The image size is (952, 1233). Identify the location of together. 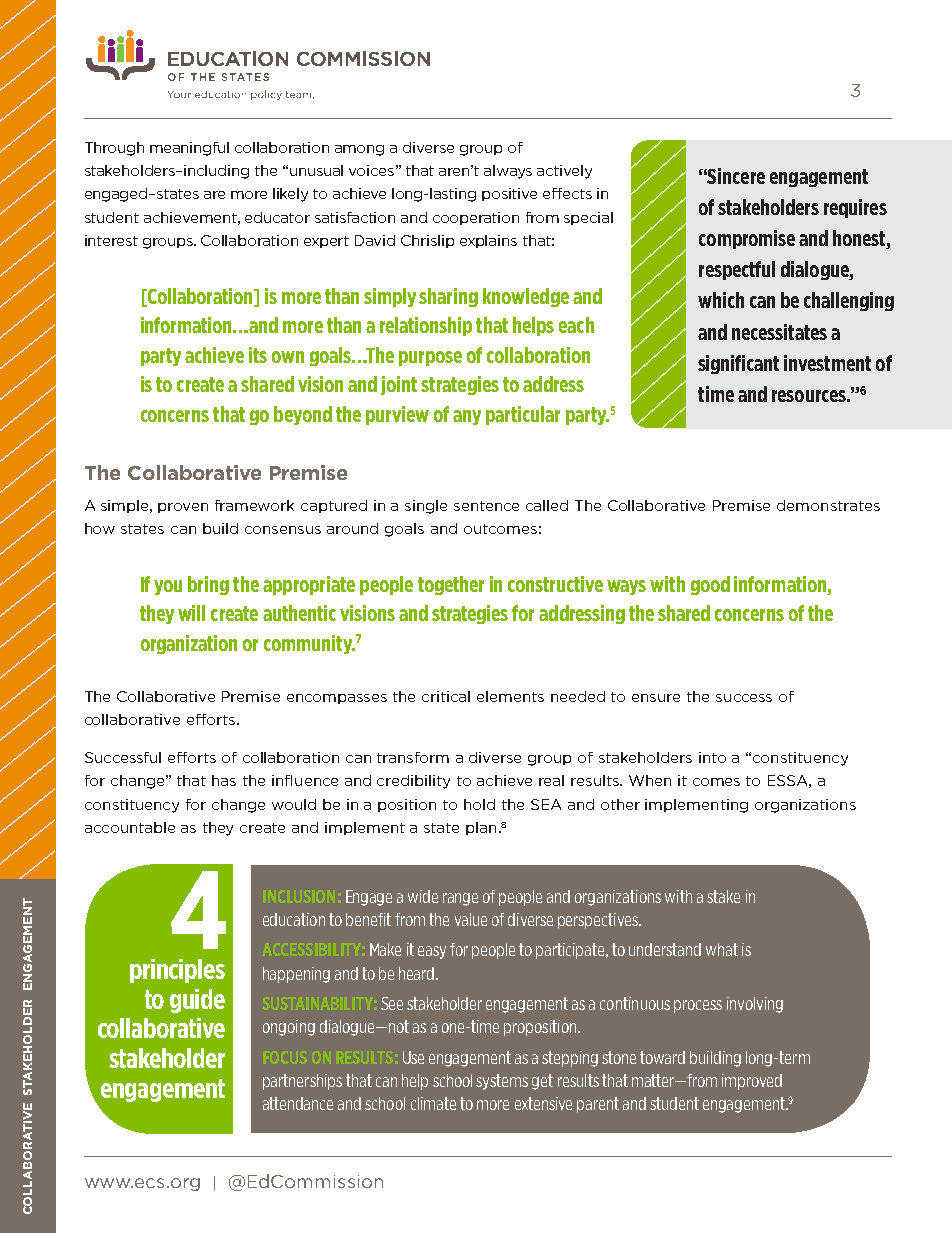
(451, 585).
